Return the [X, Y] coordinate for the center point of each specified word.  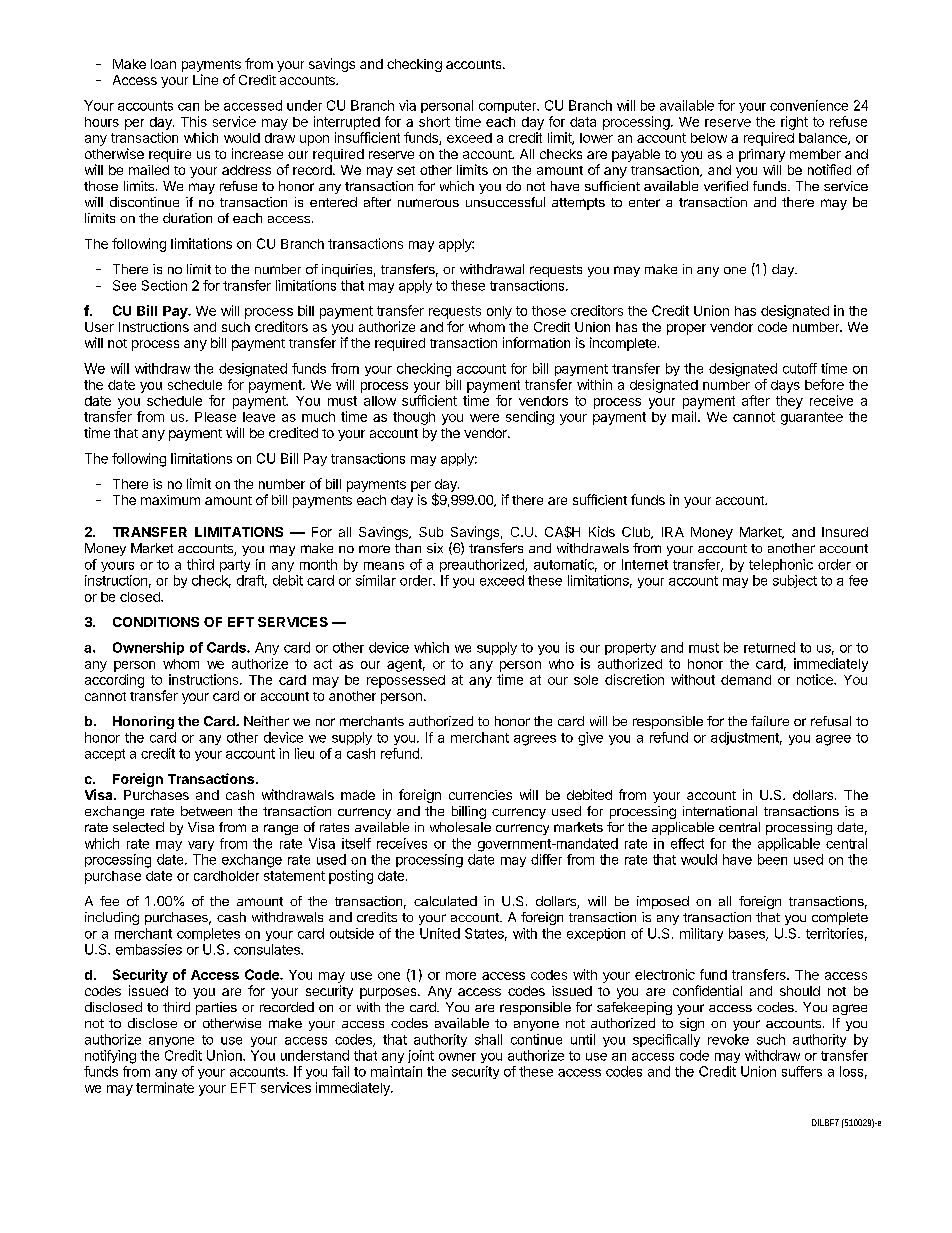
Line [205, 79]
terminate [165, 1087]
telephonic [781, 565]
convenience [809, 105]
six [435, 548]
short [434, 122]
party [235, 566]
